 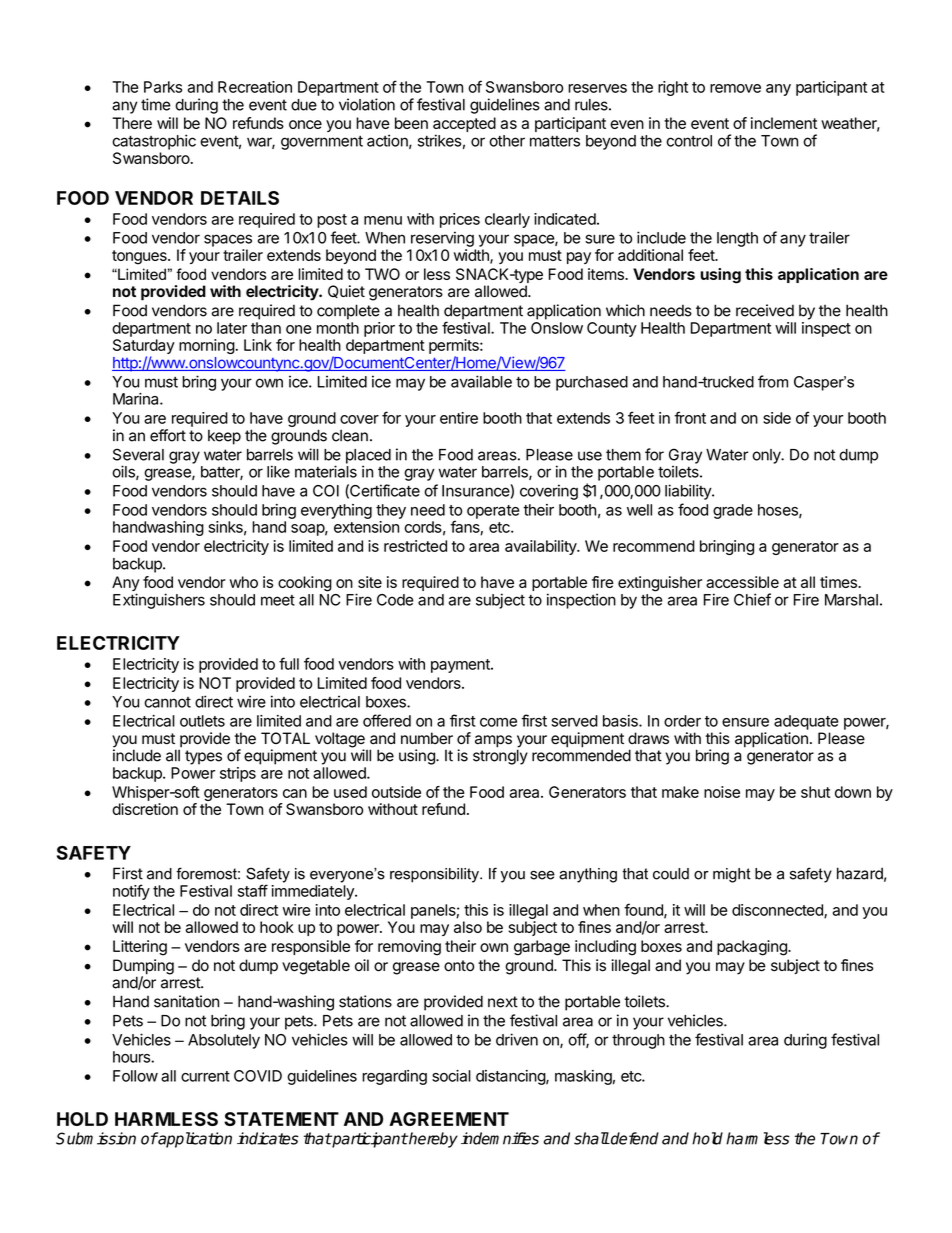 What do you see at coordinates (205, 1076) in the screenshot?
I see `current` at bounding box center [205, 1076].
